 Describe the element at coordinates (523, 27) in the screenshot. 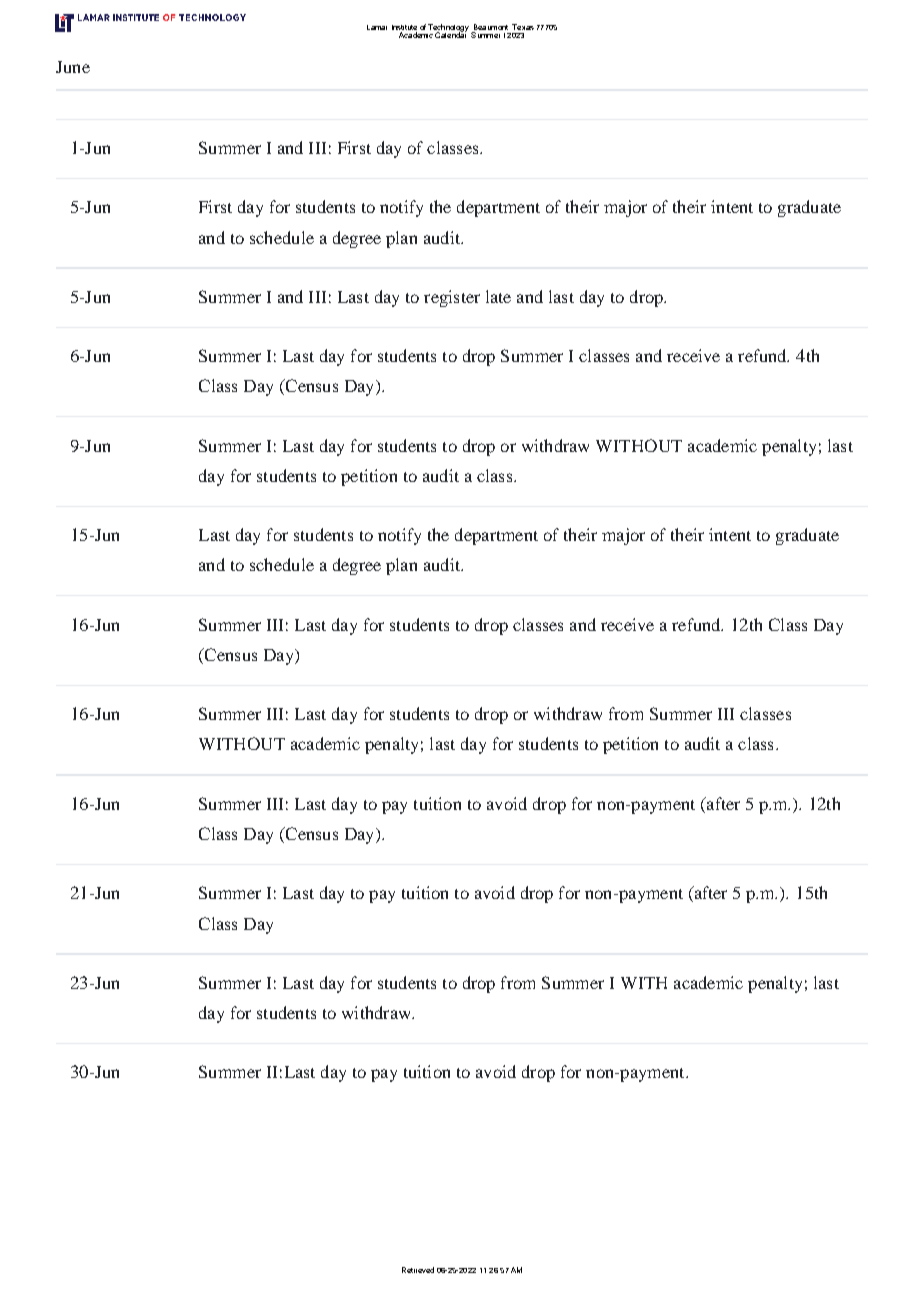

I see `Texas` at that location.
